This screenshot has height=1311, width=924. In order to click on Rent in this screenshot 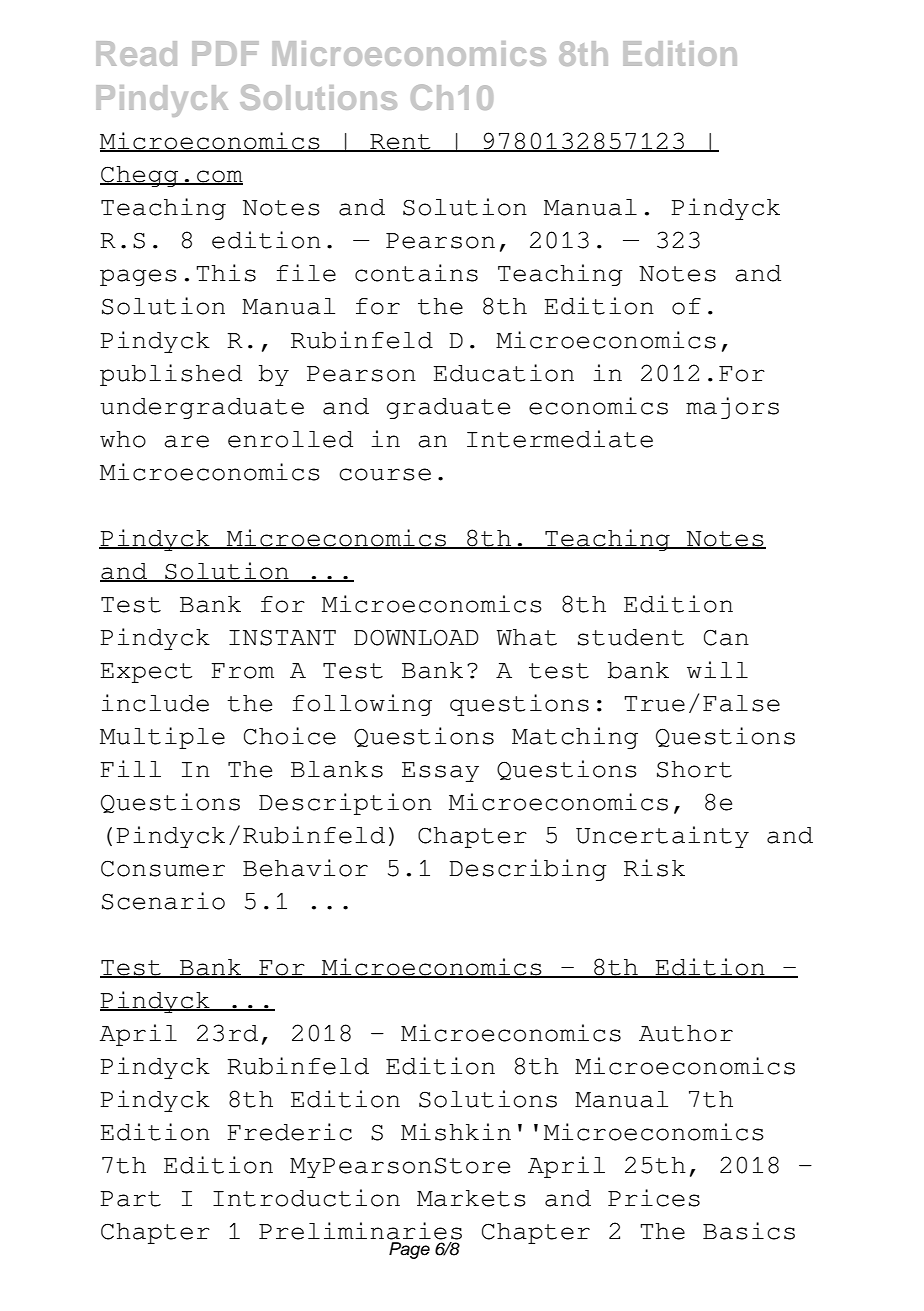, I will do `click(400, 143)`.
